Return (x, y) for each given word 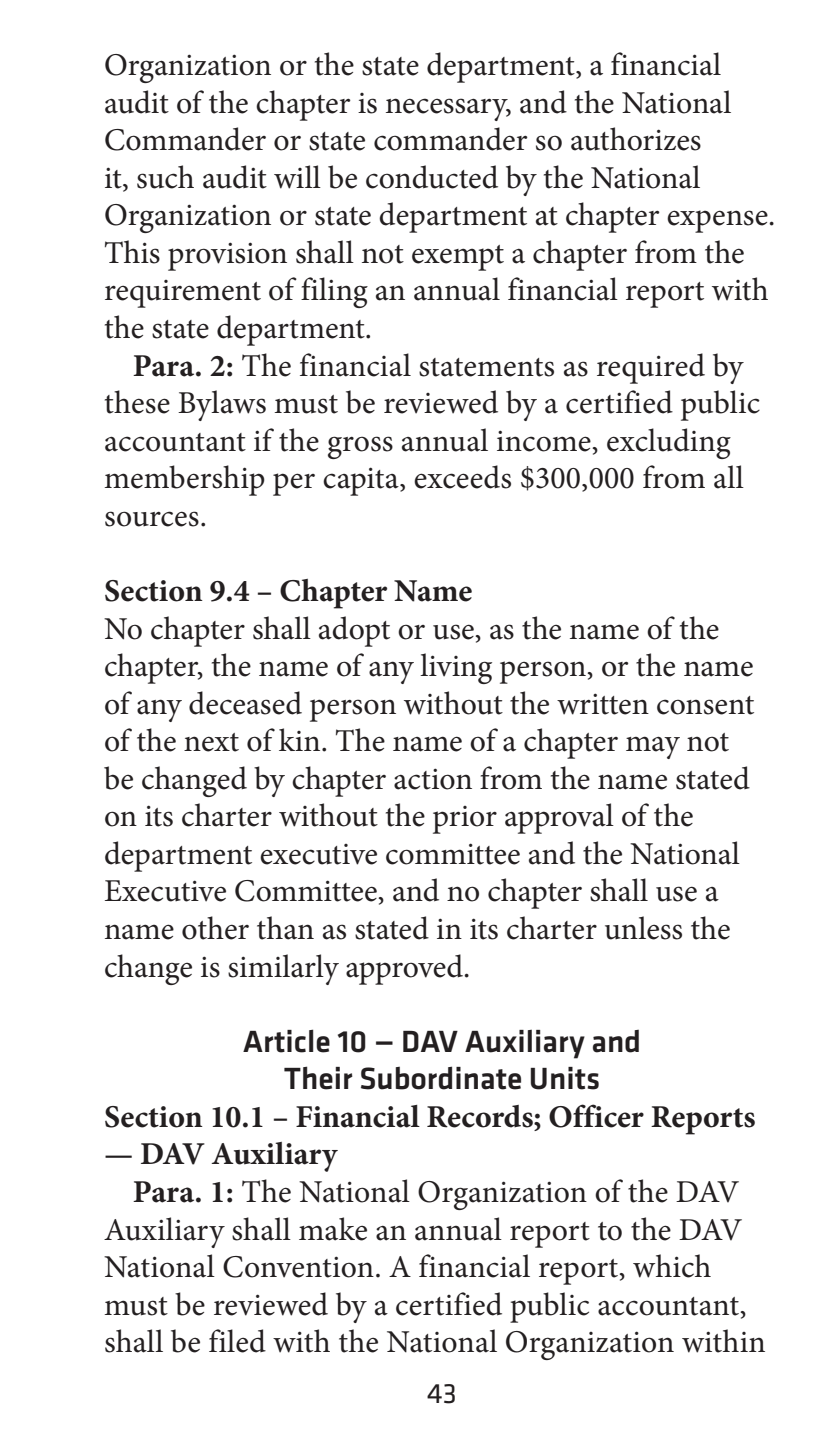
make (333, 1229)
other (215, 928)
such (165, 177)
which (672, 1266)
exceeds (462, 477)
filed (237, 1341)
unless (643, 928)
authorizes (636, 139)
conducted (432, 177)
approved (406, 969)
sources (152, 519)
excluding (669, 443)
